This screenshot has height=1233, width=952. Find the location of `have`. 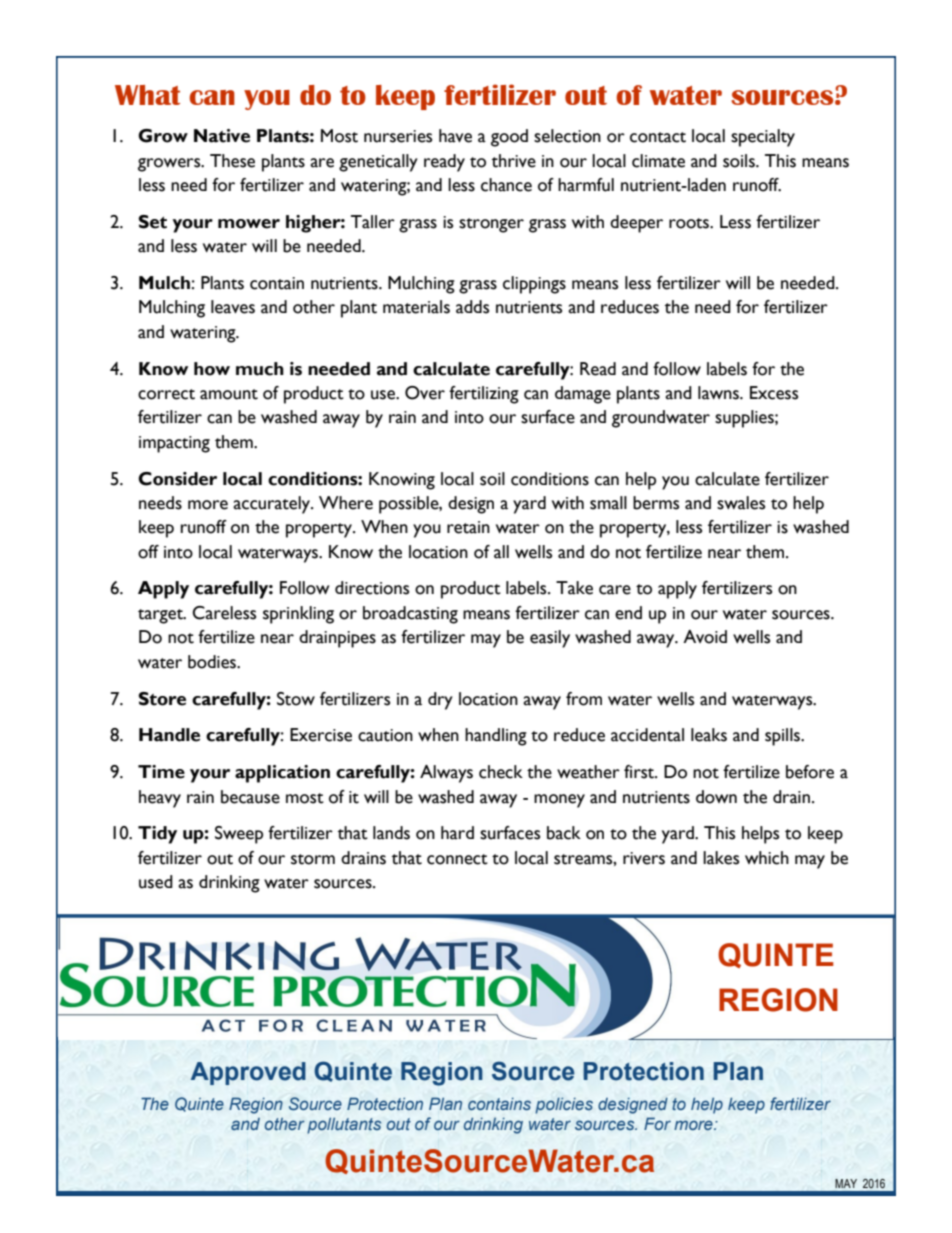

have is located at coordinates (455, 136).
